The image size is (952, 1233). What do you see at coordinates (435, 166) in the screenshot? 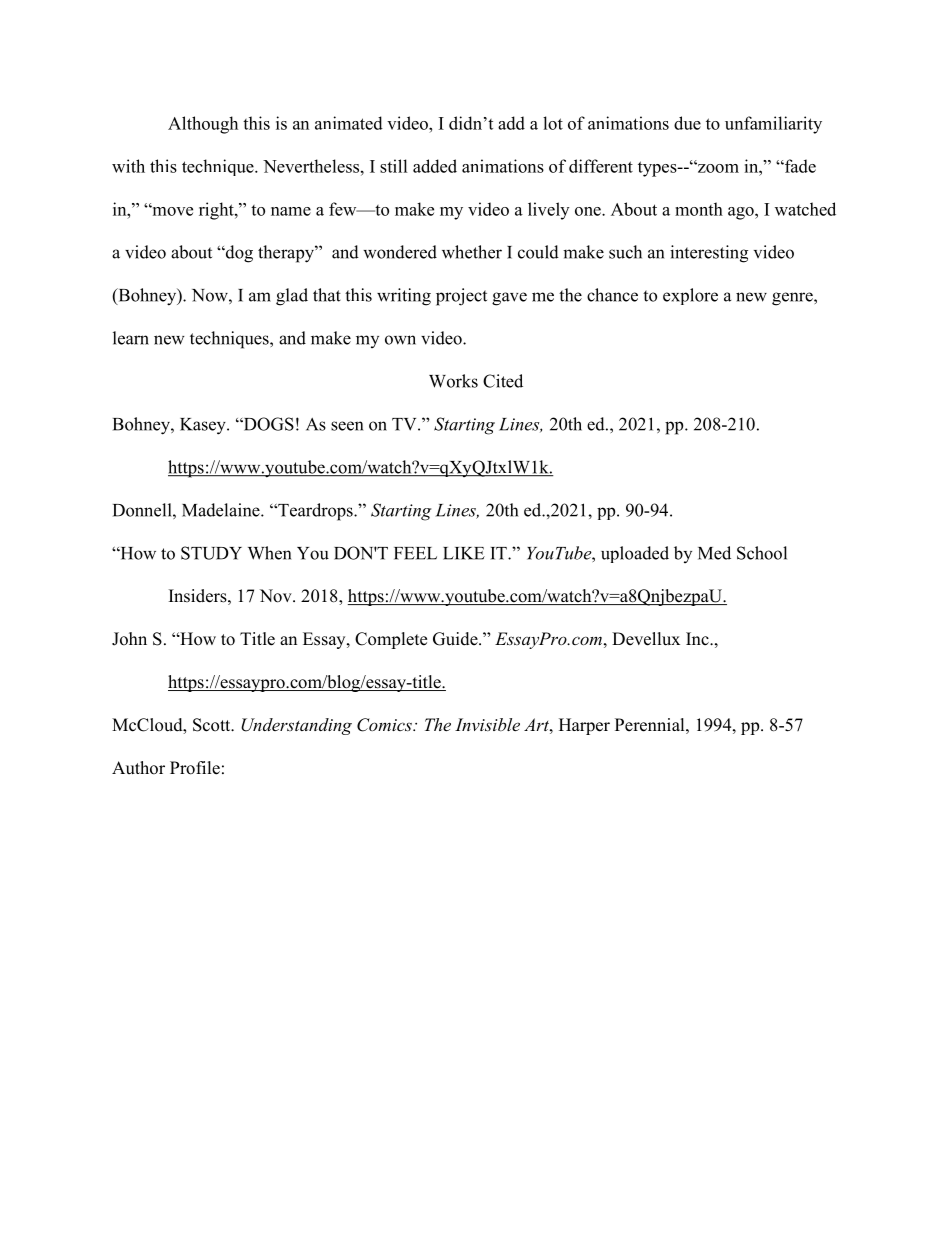
I see `added` at bounding box center [435, 166].
